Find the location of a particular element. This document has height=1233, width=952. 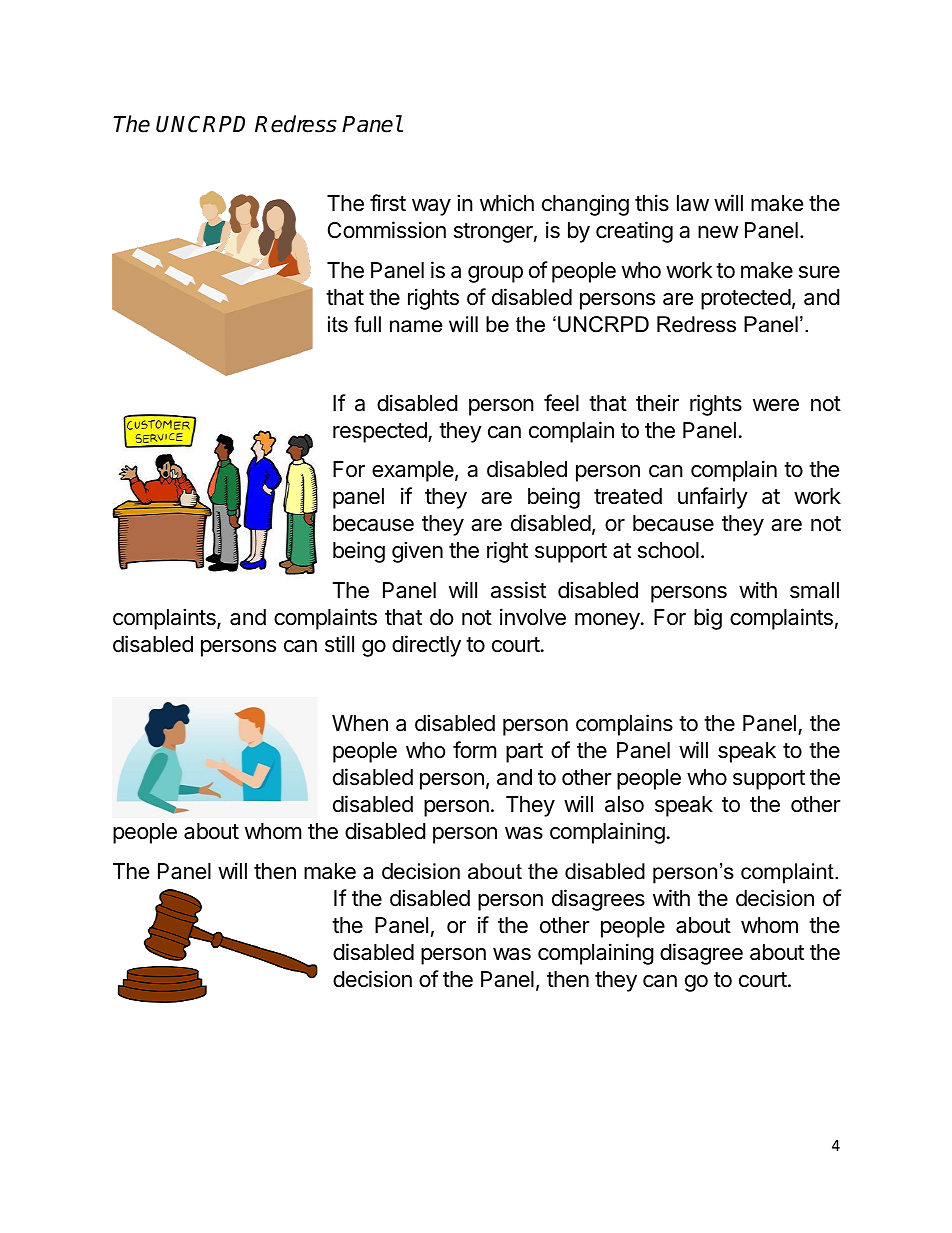

changing is located at coordinates (585, 205).
